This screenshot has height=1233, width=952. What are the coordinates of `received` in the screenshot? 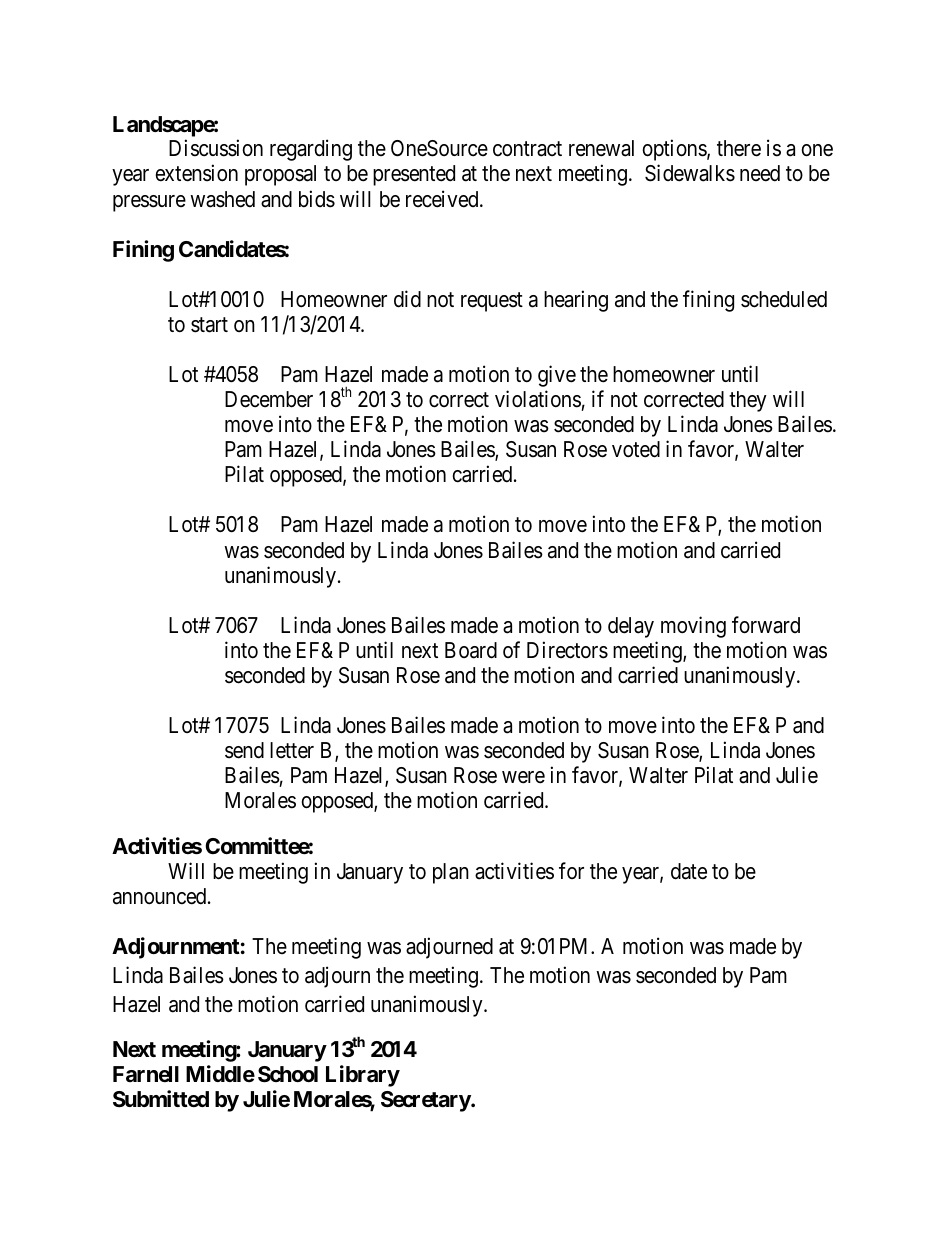 It's located at (443, 199).
